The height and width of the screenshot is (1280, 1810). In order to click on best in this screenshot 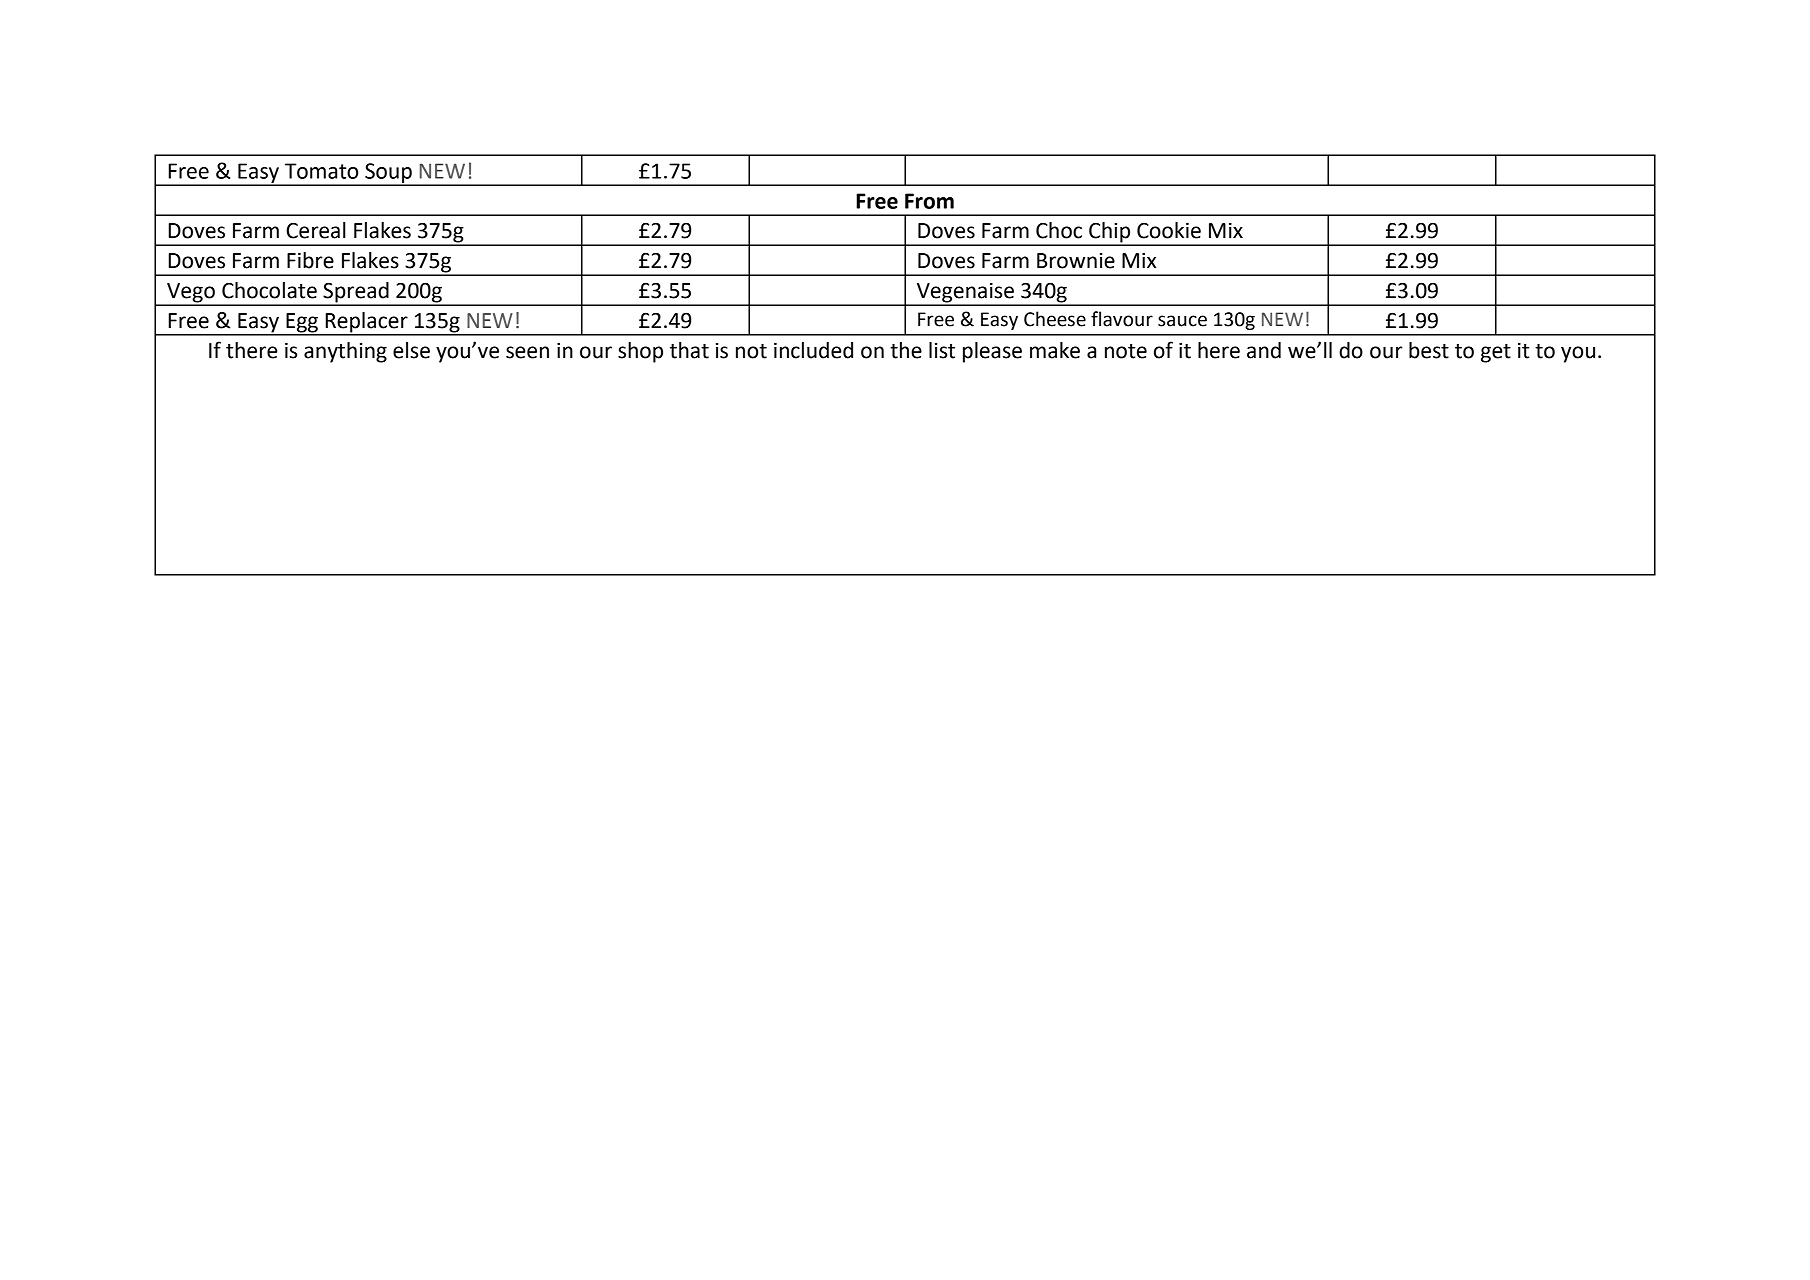, I will do `click(1429, 350)`.
